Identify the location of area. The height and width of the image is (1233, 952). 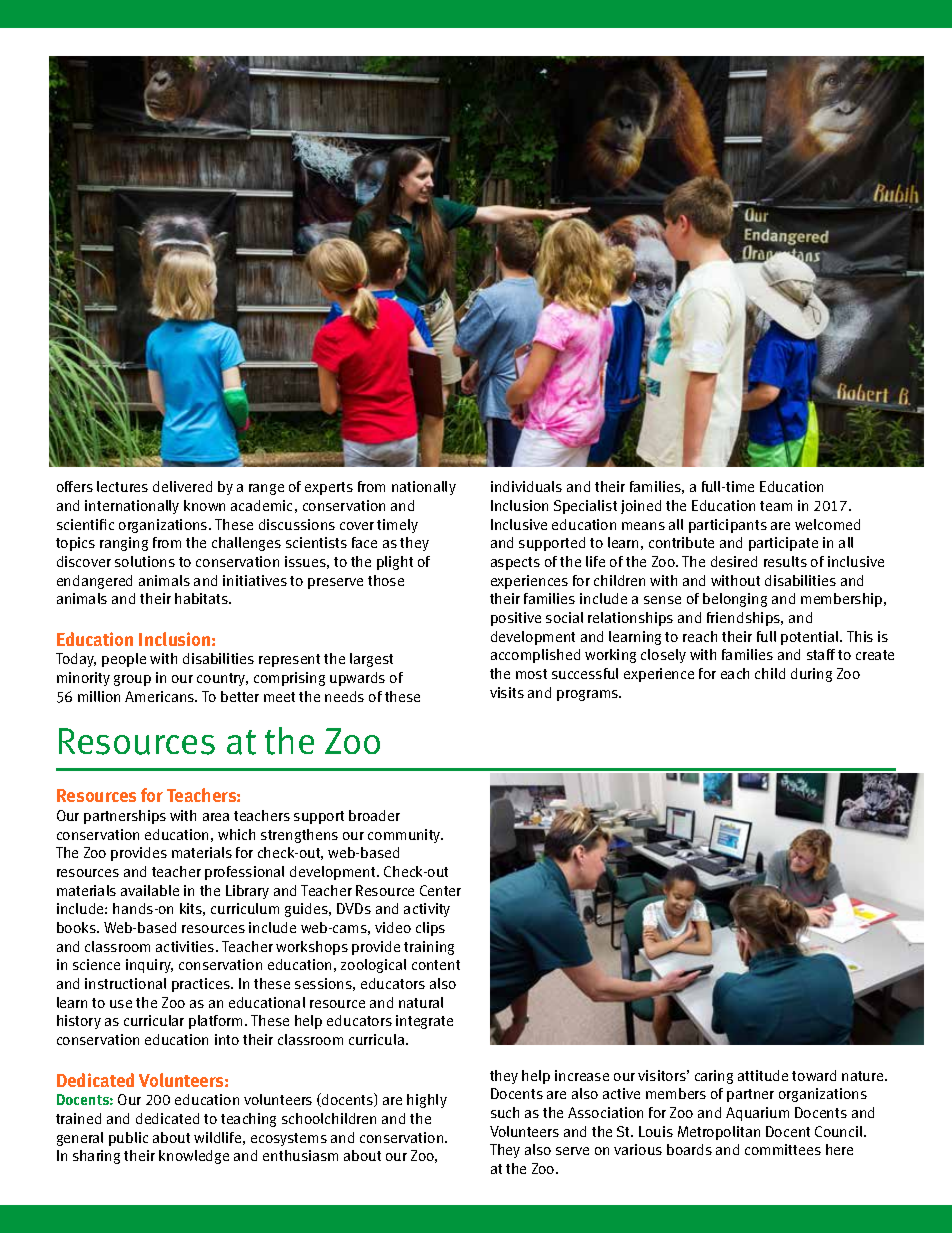
(216, 817).
